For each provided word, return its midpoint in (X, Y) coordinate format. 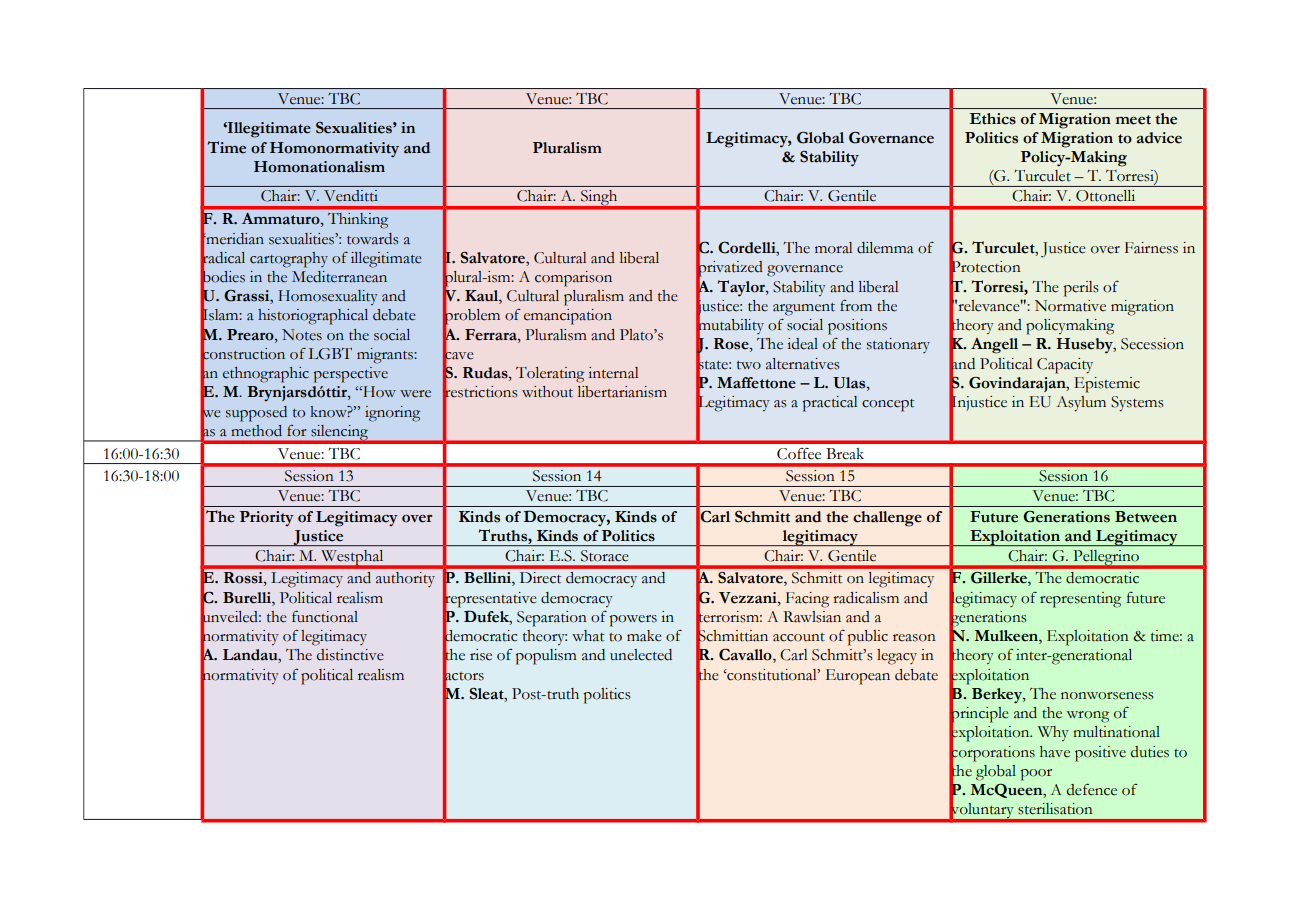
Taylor (743, 288)
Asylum (1081, 404)
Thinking (358, 221)
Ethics (993, 119)
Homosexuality (328, 297)
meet (1133, 120)
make (644, 636)
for (297, 431)
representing (1080, 600)
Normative (1070, 306)
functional (325, 617)
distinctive (350, 655)
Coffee (799, 454)
